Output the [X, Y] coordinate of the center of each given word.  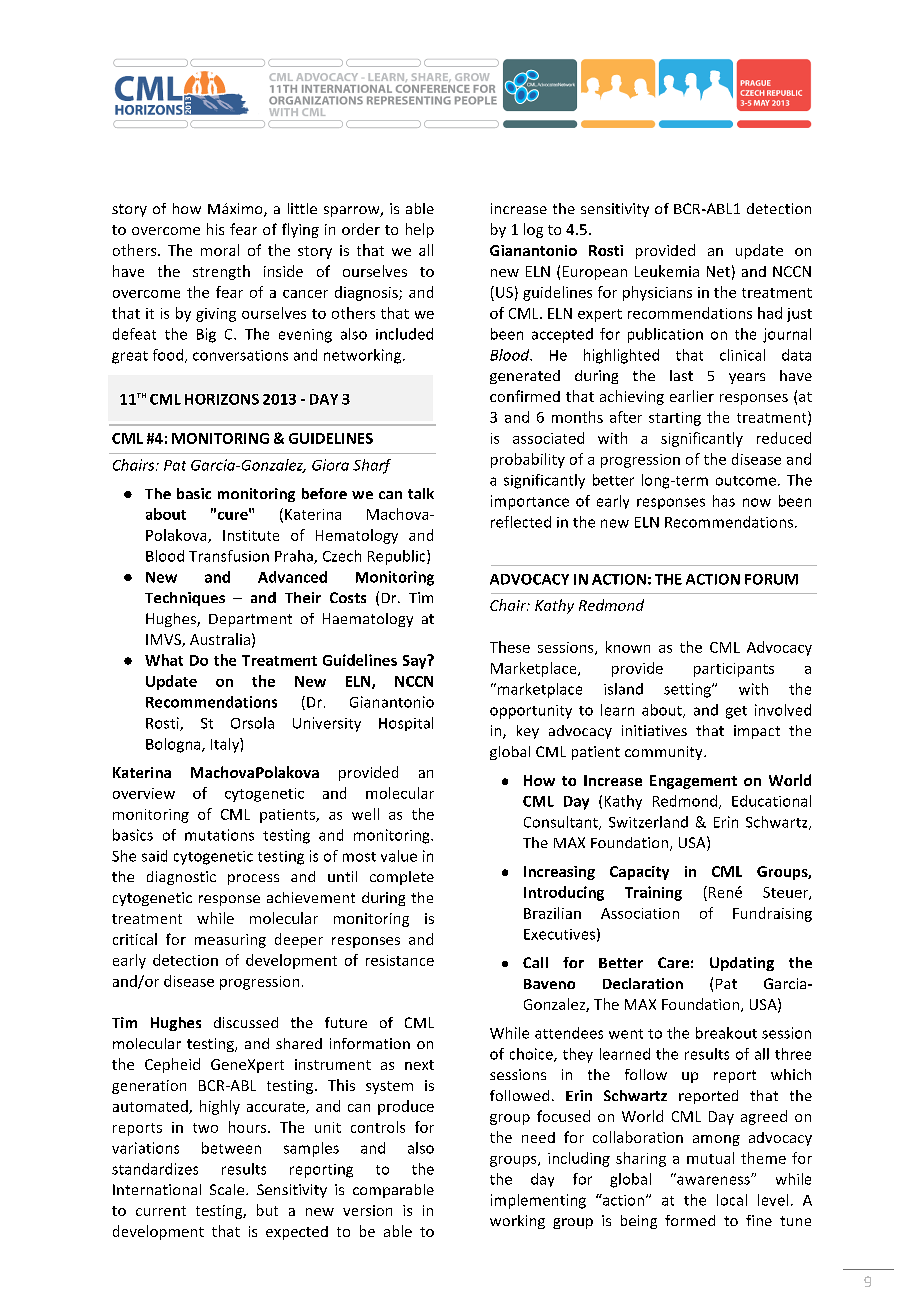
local [732, 1200]
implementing [538, 1201]
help [420, 230]
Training [653, 893]
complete [402, 878]
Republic [398, 557]
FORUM [771, 579]
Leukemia [667, 271]
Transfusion [229, 556]
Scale [228, 1189]
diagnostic [181, 878]
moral [220, 250]
